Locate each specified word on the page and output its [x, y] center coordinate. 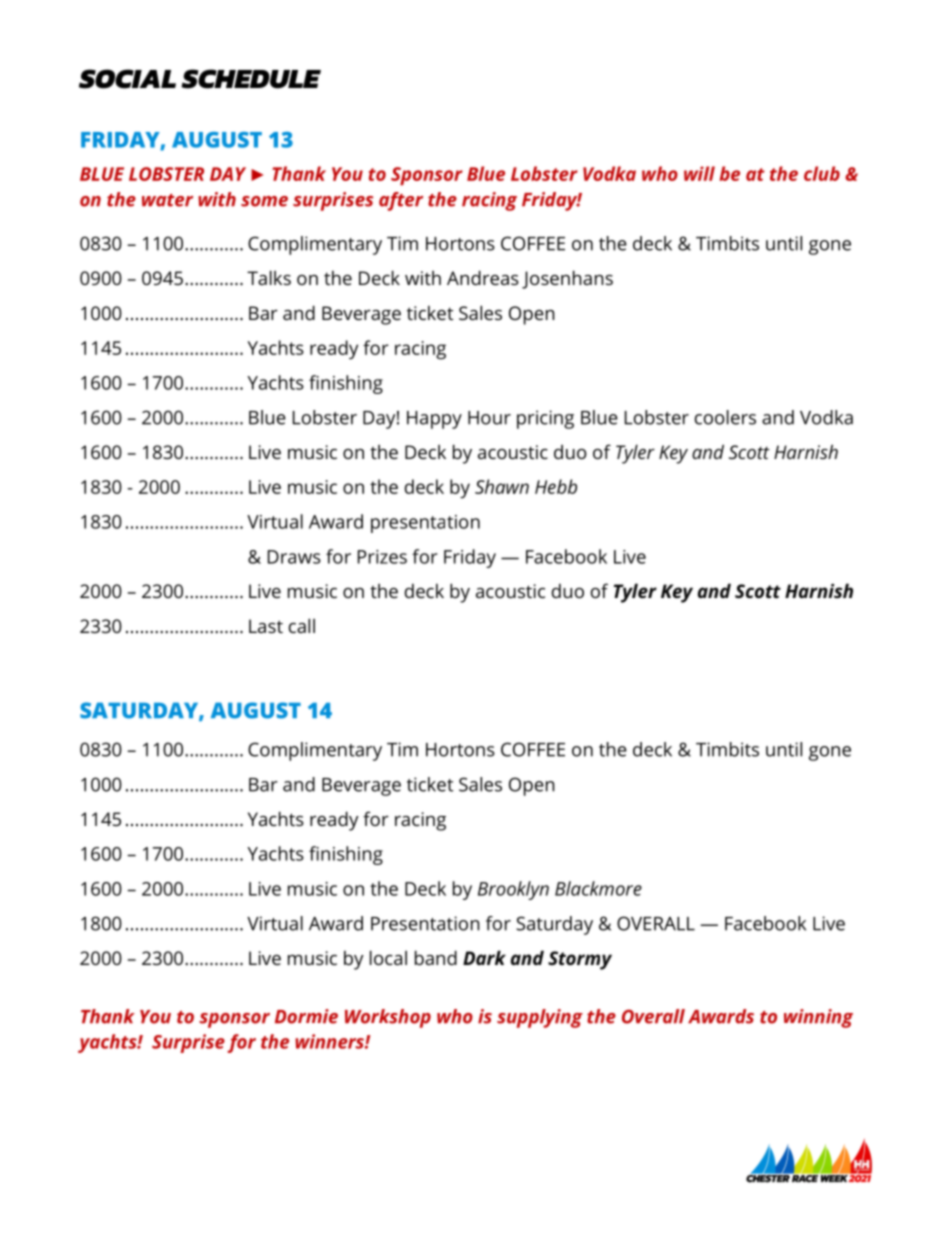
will [699, 173]
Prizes [382, 557]
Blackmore [598, 888]
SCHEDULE [251, 79]
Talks [269, 277]
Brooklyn [513, 890]
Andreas [483, 277]
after [401, 201]
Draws [294, 557]
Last [266, 626]
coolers [725, 417]
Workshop [388, 1018]
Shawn [502, 486]
